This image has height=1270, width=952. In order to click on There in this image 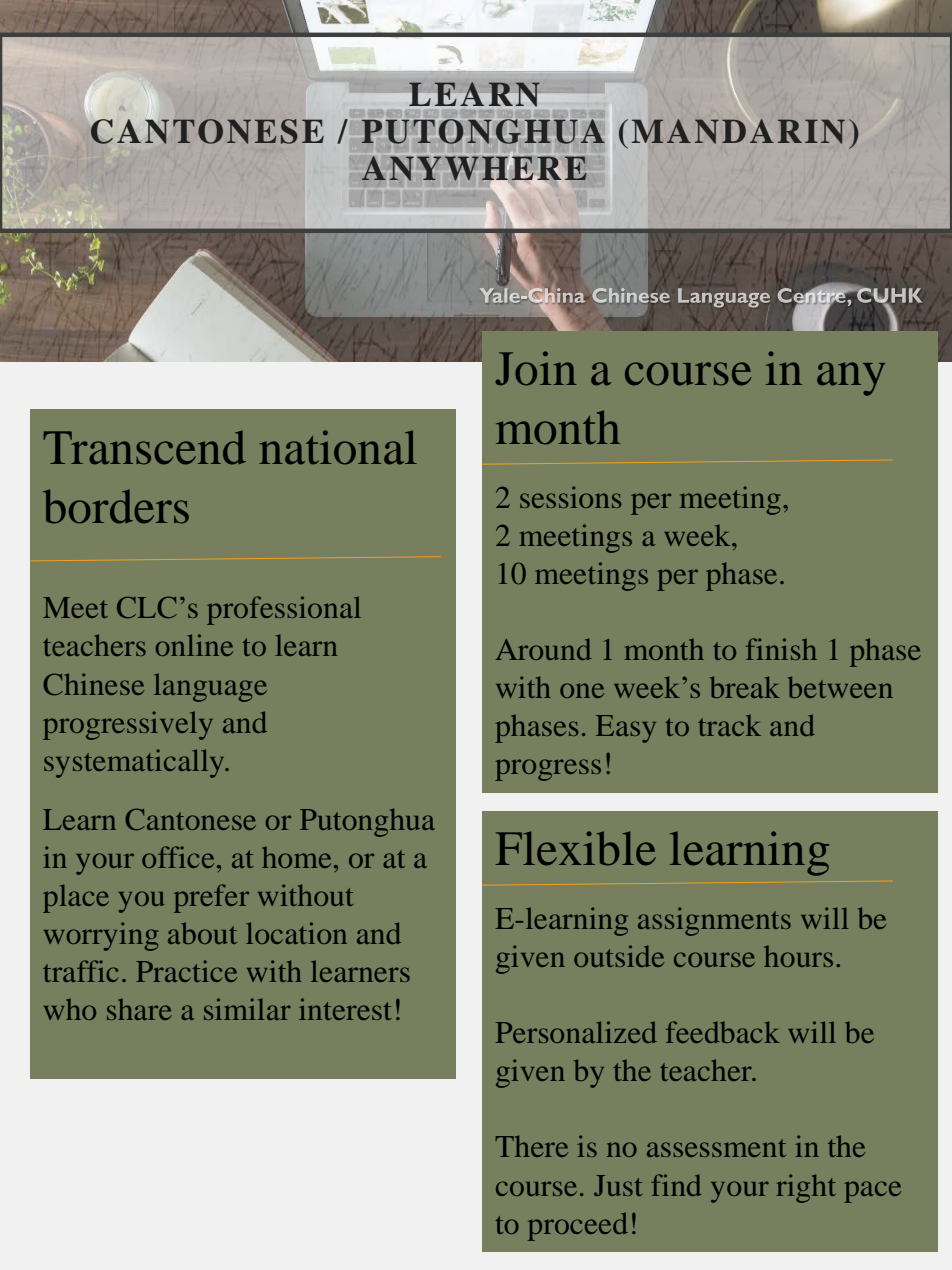, I will do `click(531, 1146)`.
